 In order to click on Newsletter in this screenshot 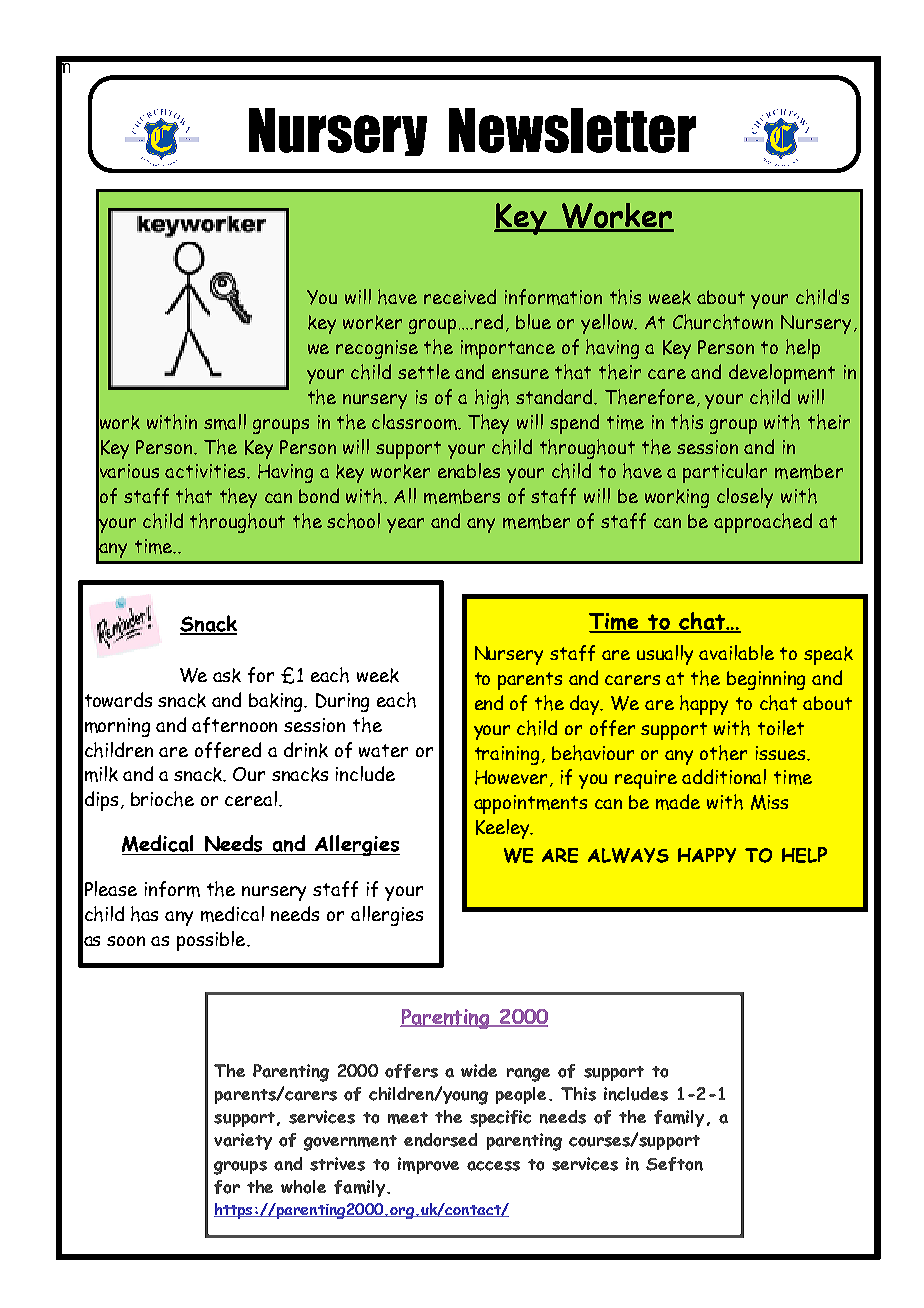, I will do `click(572, 130)`.
